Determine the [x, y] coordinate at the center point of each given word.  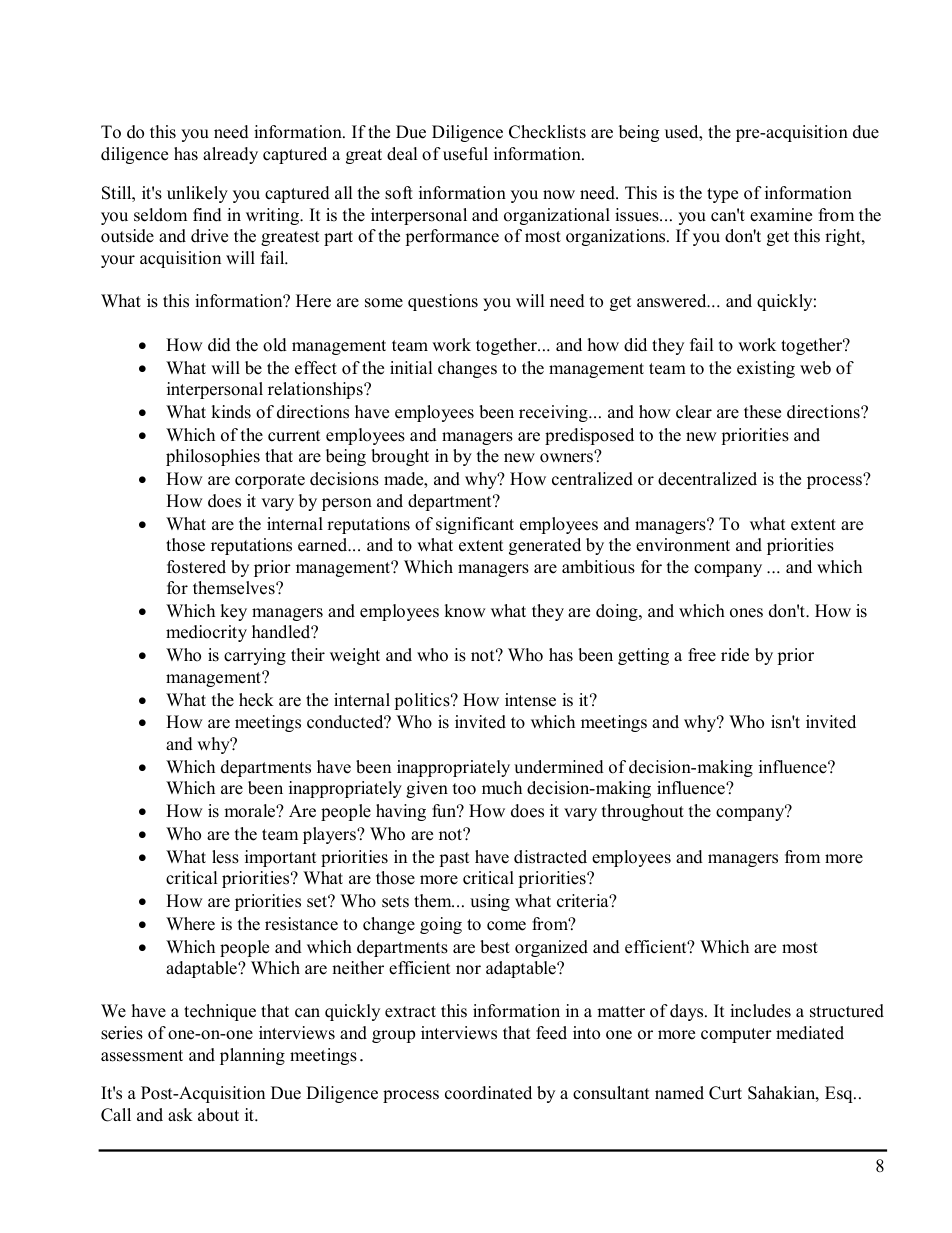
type [722, 195]
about [218, 1115]
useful [465, 154]
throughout [643, 812]
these [762, 412]
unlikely [197, 194]
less [225, 857]
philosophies [213, 457]
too [464, 789]
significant [475, 525]
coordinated [488, 1093]
